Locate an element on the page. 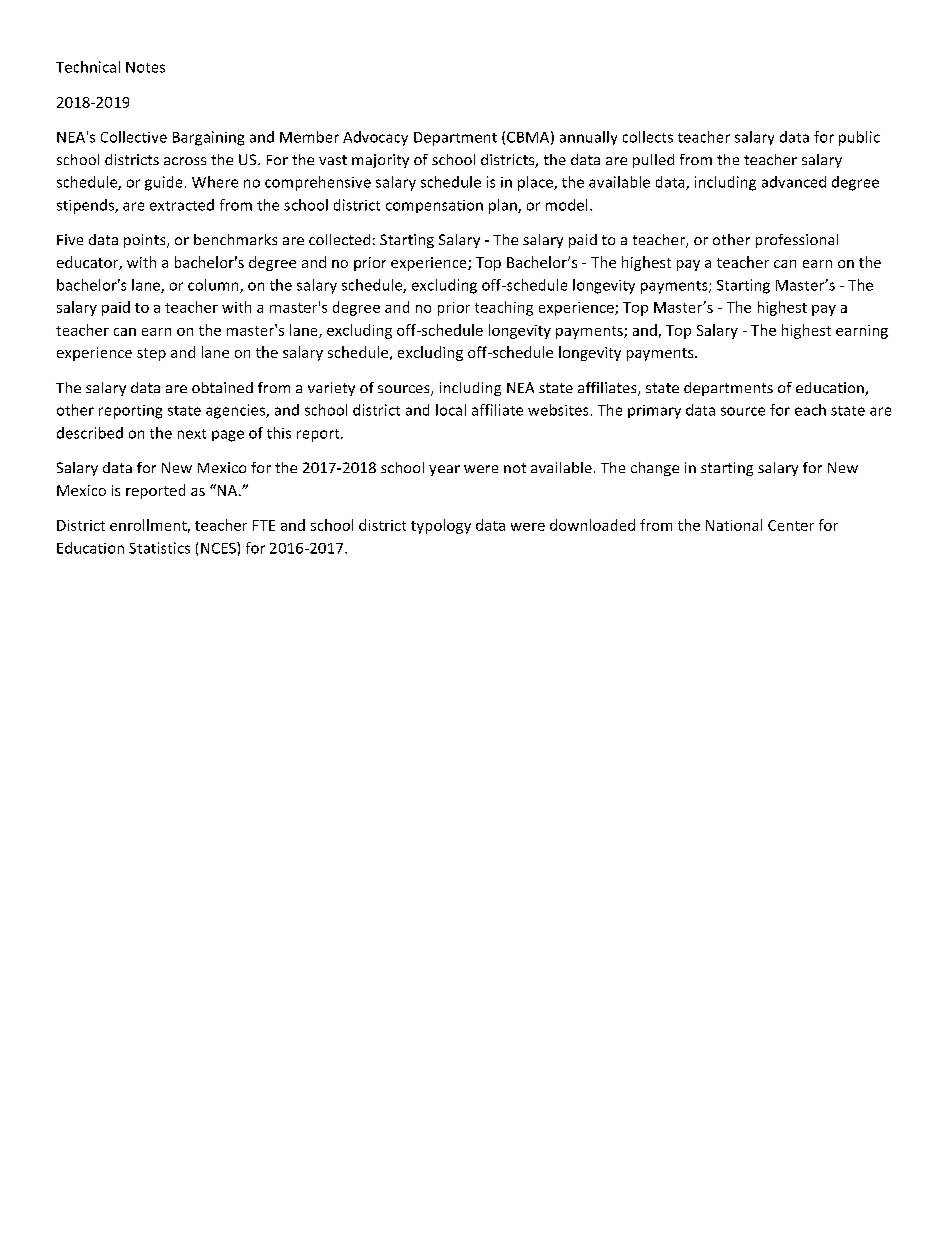  Advocacy is located at coordinates (375, 138).
